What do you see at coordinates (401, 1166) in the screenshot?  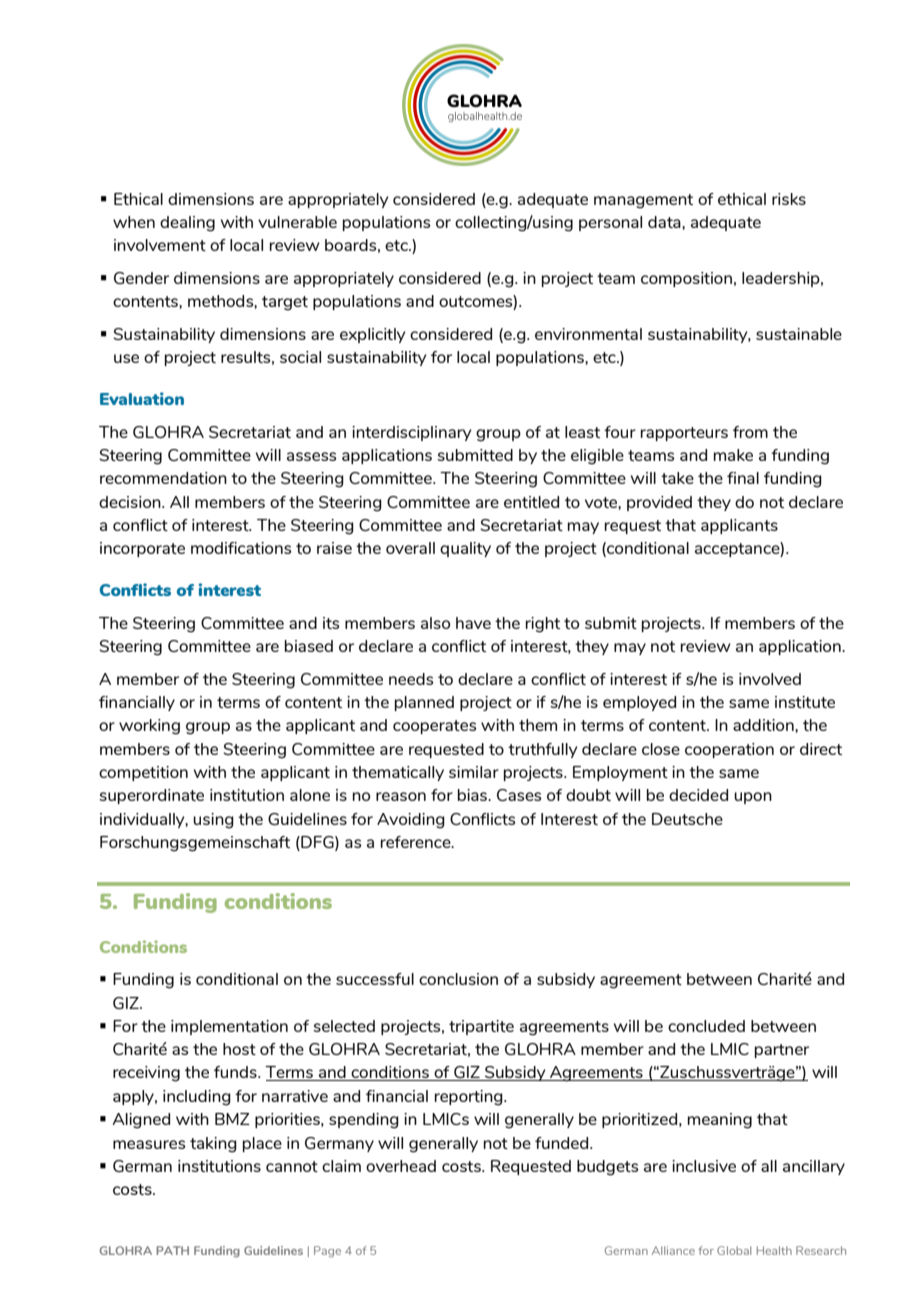 I see `overhead` at bounding box center [401, 1166].
